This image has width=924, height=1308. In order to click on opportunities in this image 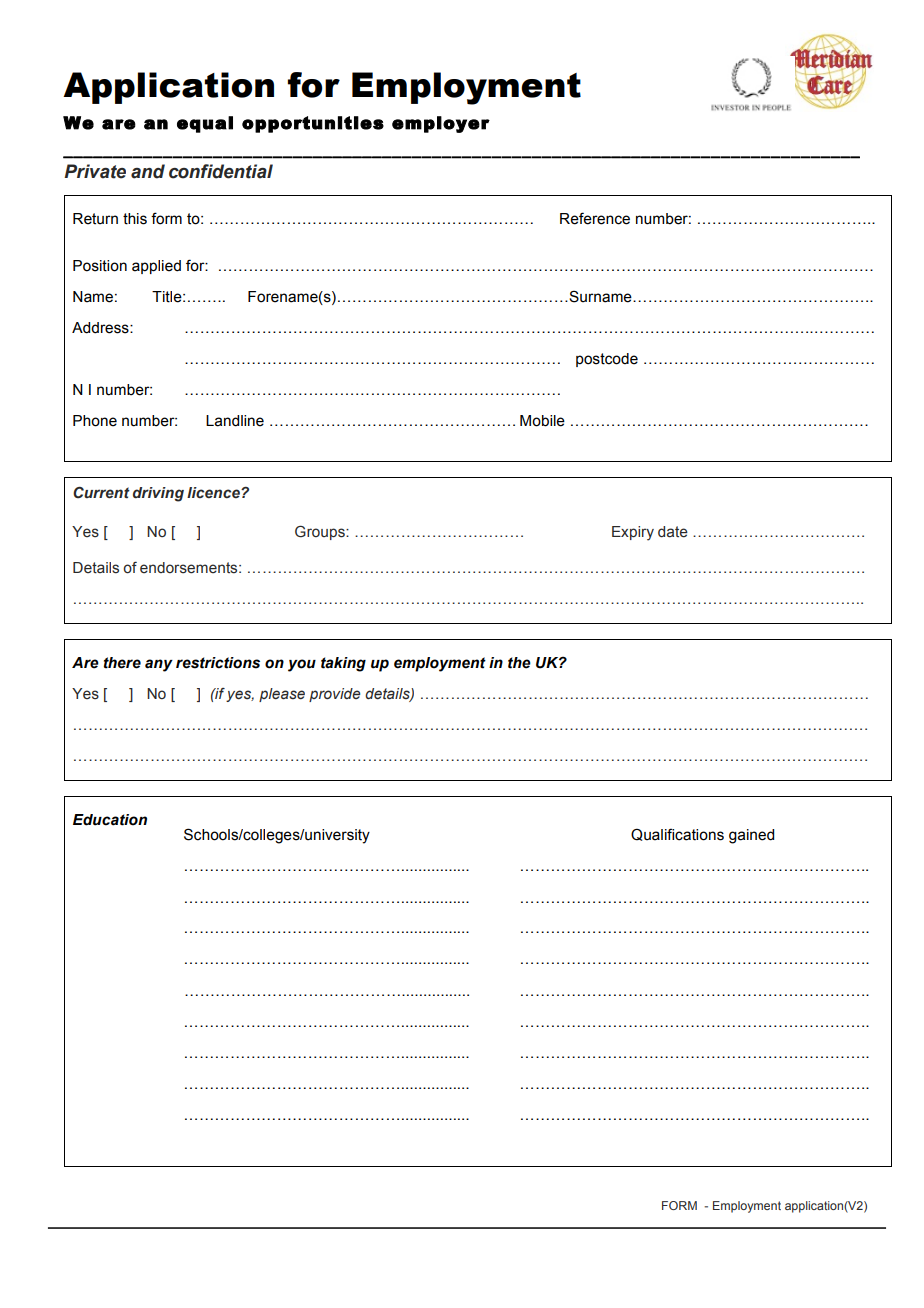, I will do `click(313, 124)`.
